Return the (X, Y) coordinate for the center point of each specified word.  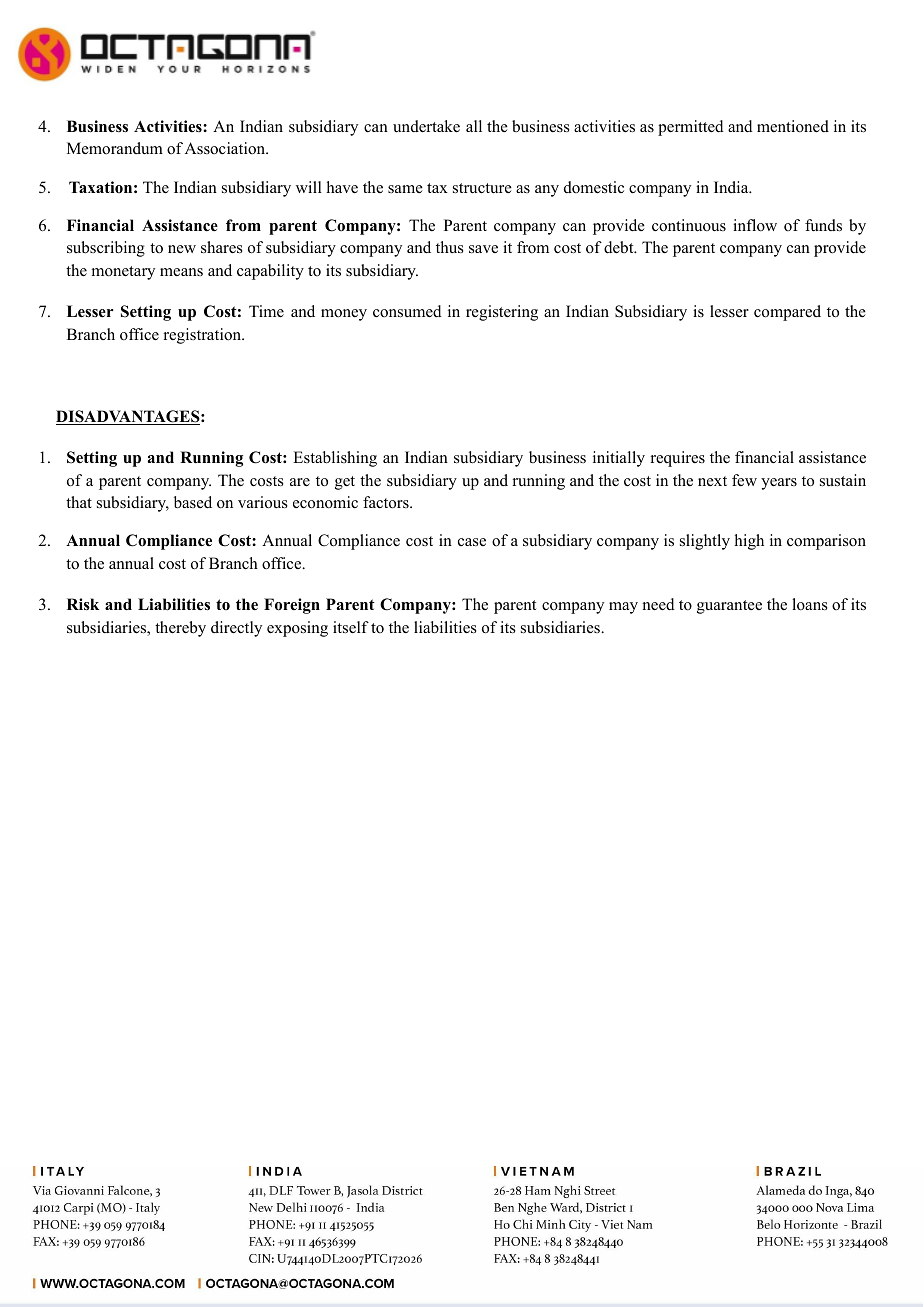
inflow (755, 225)
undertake (426, 126)
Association (226, 148)
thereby (180, 629)
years (779, 484)
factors (387, 502)
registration (203, 336)
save (483, 249)
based (193, 502)
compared (787, 313)
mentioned (793, 126)
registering (502, 313)
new (182, 249)
